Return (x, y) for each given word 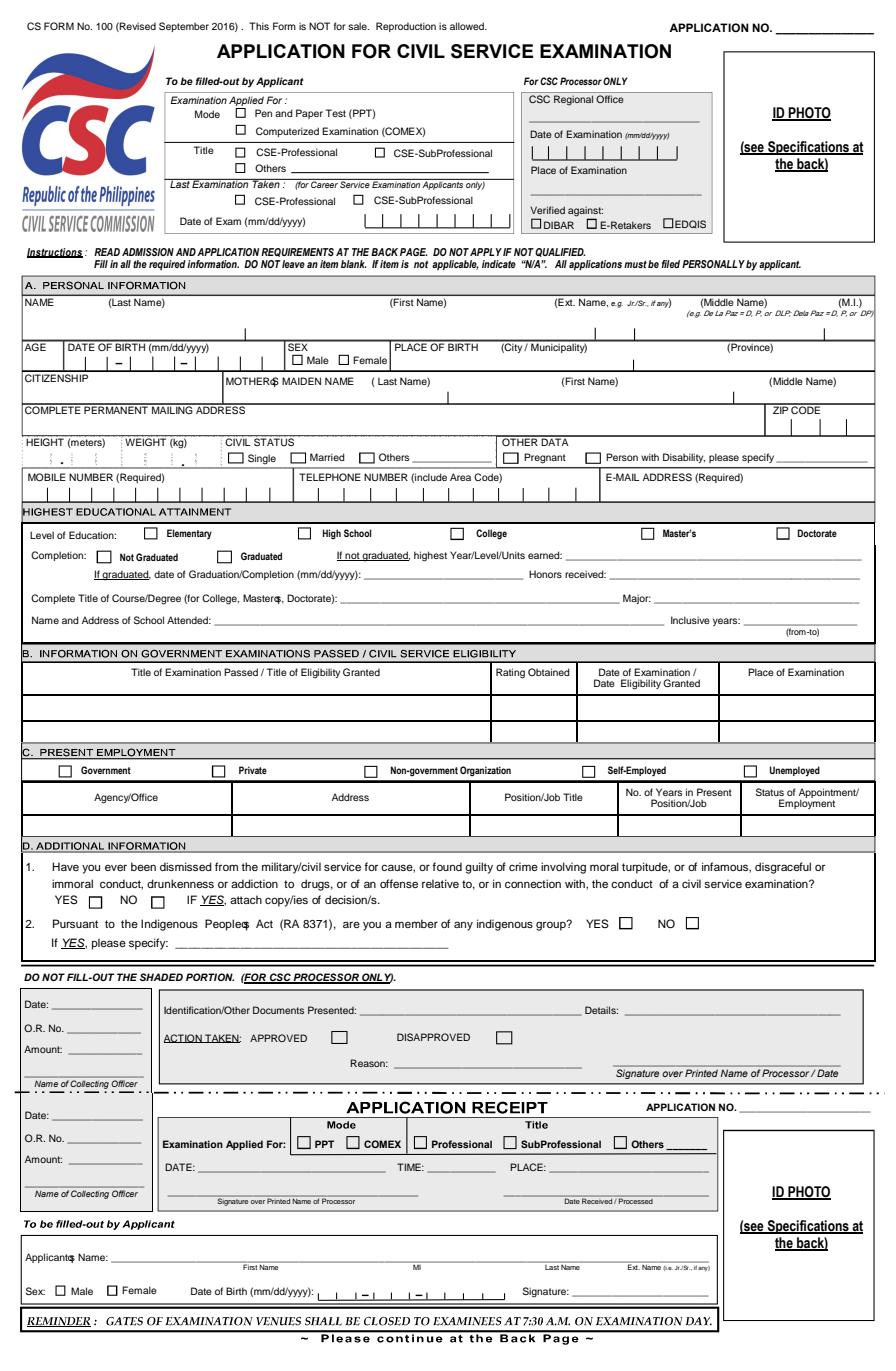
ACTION (184, 1038)
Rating (510, 673)
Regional (573, 100)
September (184, 27)
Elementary (189, 534)
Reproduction (406, 27)
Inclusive (690, 620)
